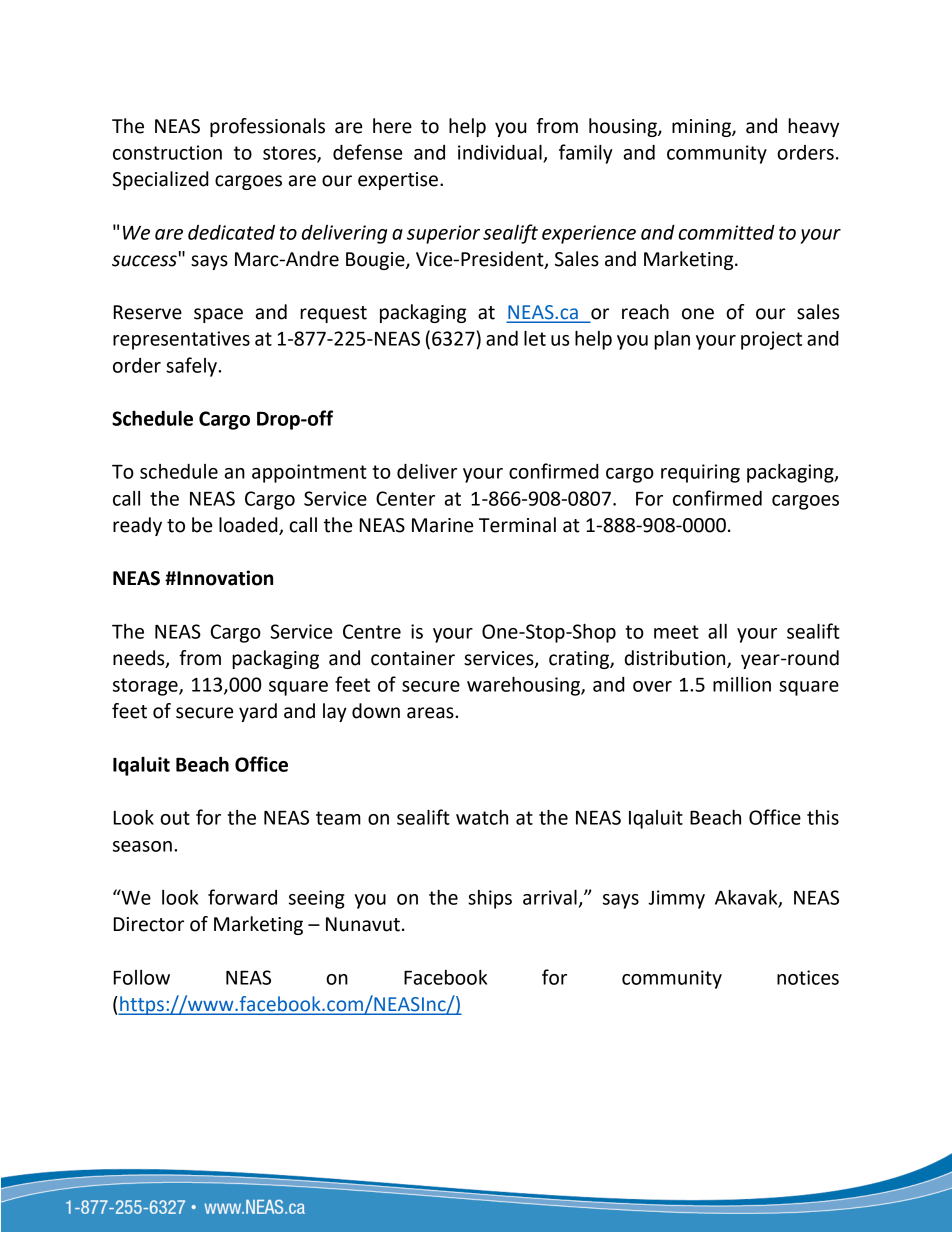  I want to click on project, so click(771, 340).
